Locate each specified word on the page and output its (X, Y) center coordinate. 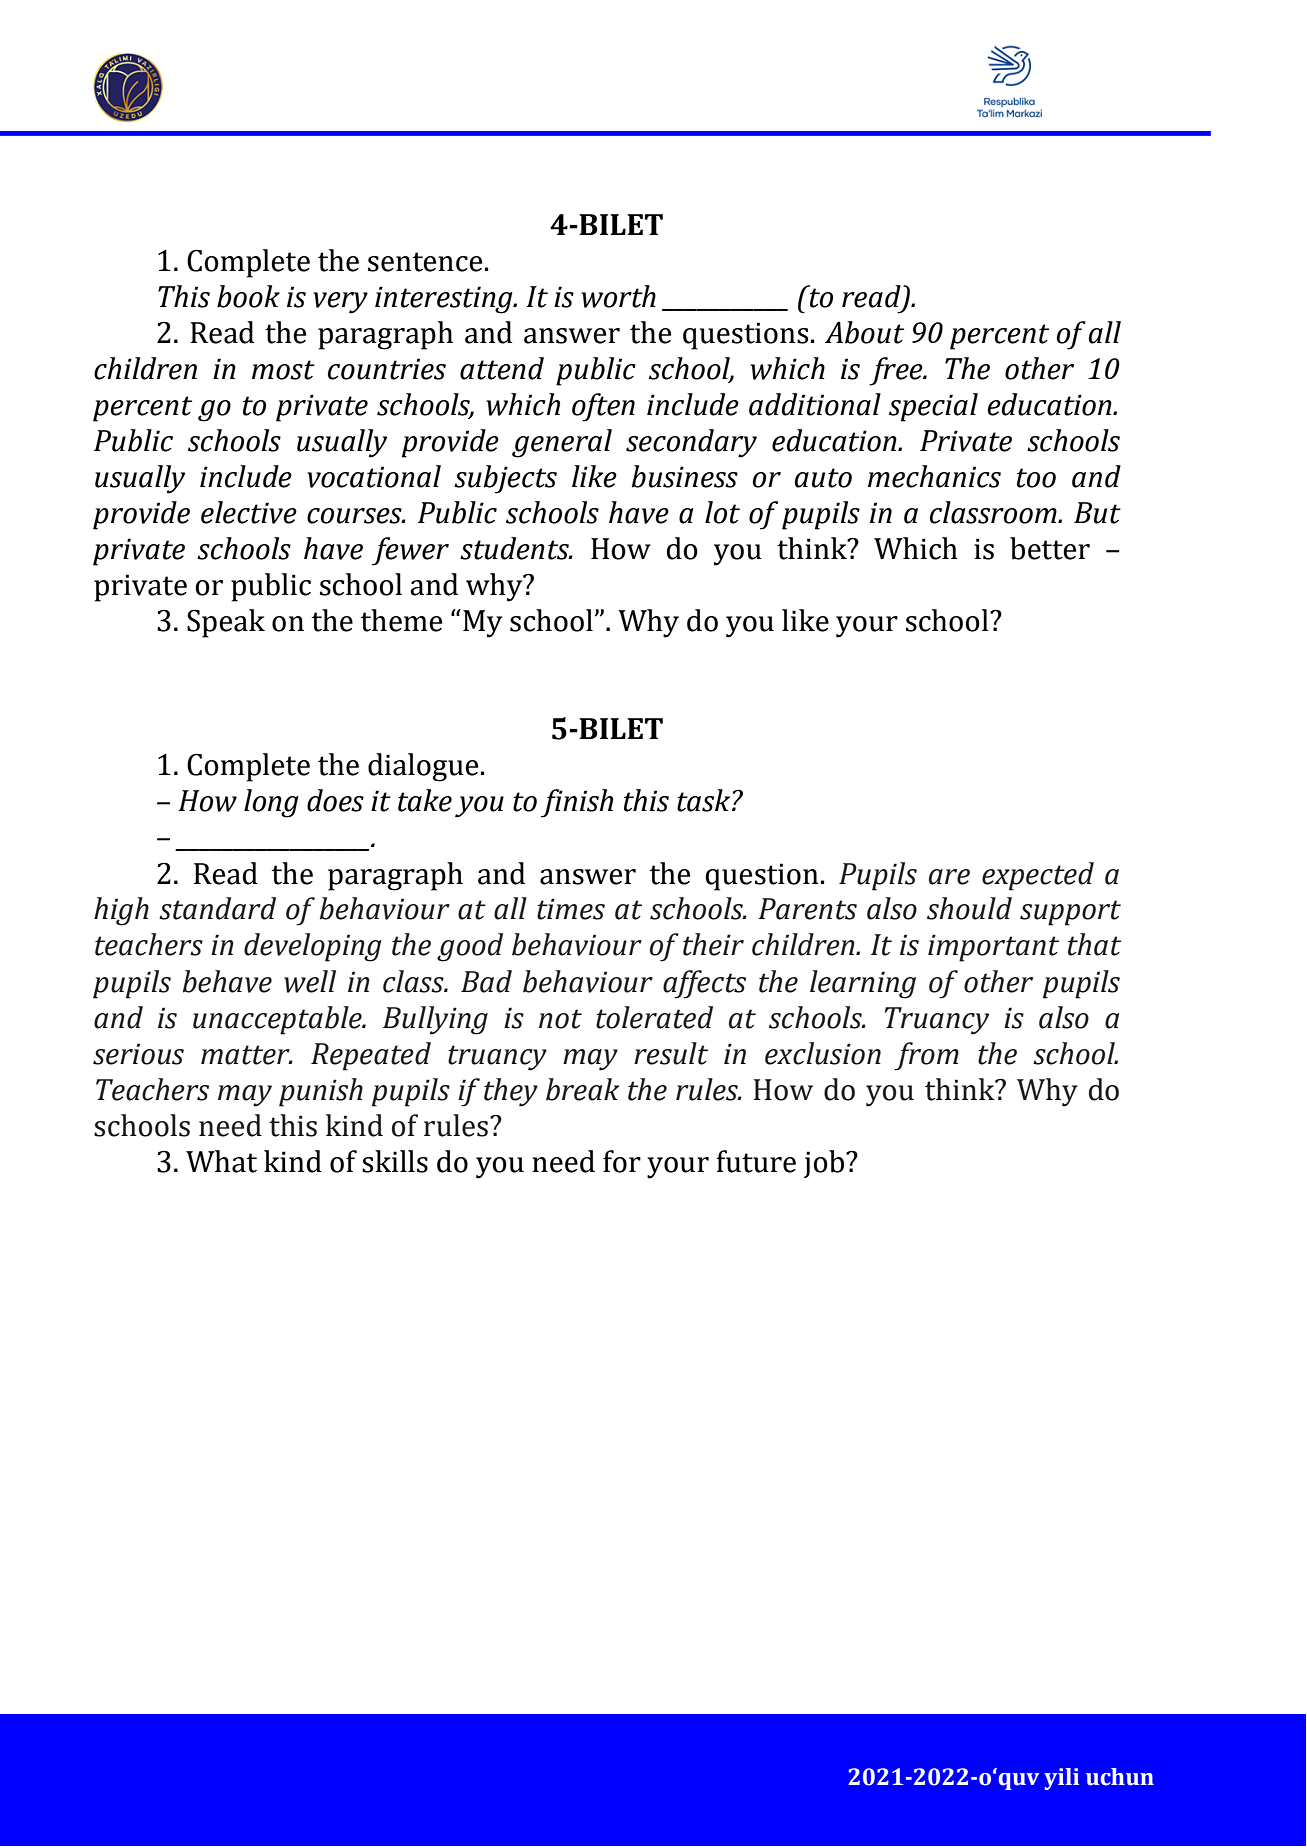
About (864, 332)
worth (618, 296)
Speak (226, 623)
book (248, 296)
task (705, 800)
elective (249, 512)
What (221, 1161)
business (685, 476)
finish (577, 803)
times (571, 909)
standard (217, 908)
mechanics (934, 476)
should (969, 908)
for (622, 1161)
